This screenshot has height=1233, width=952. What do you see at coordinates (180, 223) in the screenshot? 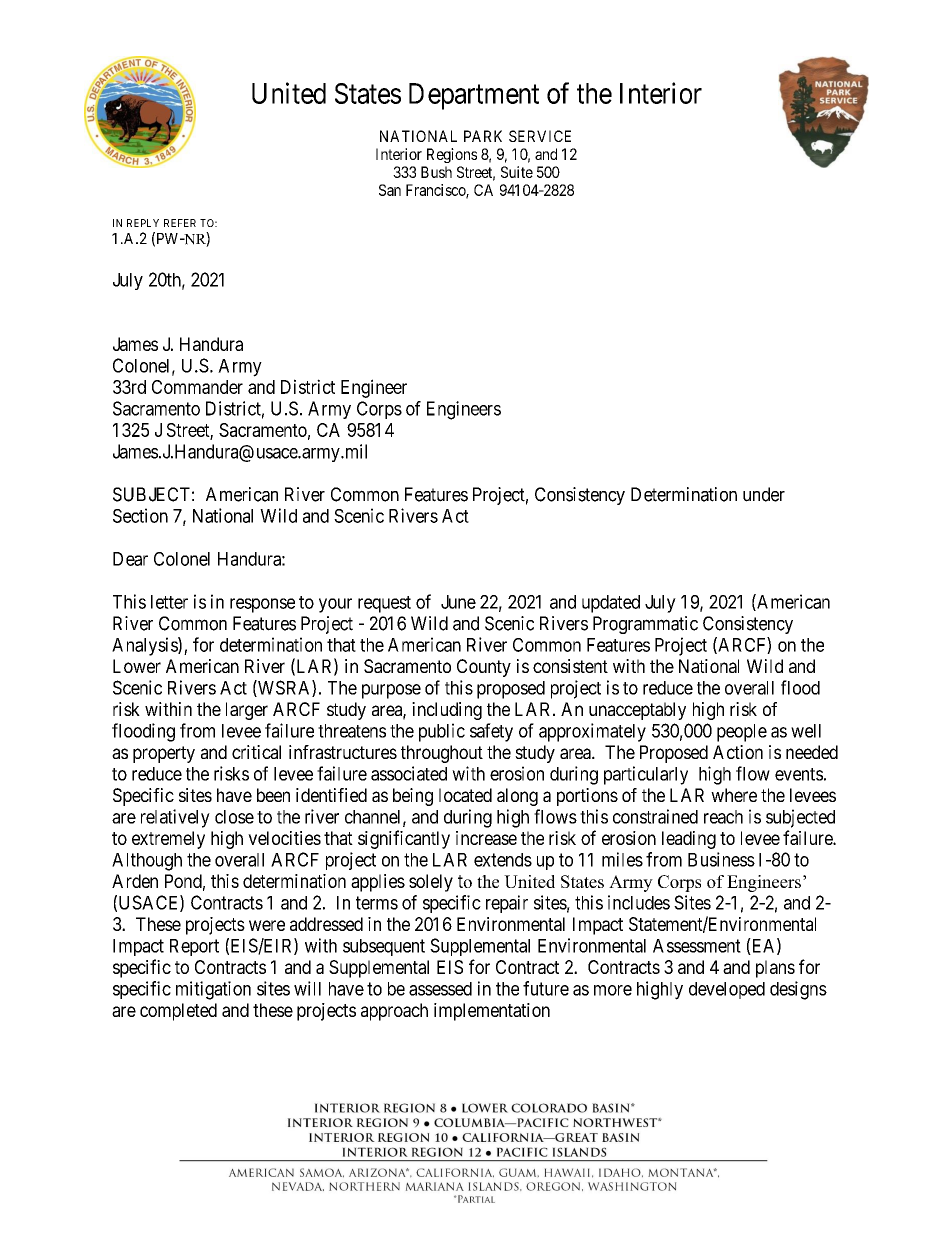
I see `REFER` at bounding box center [180, 223].
